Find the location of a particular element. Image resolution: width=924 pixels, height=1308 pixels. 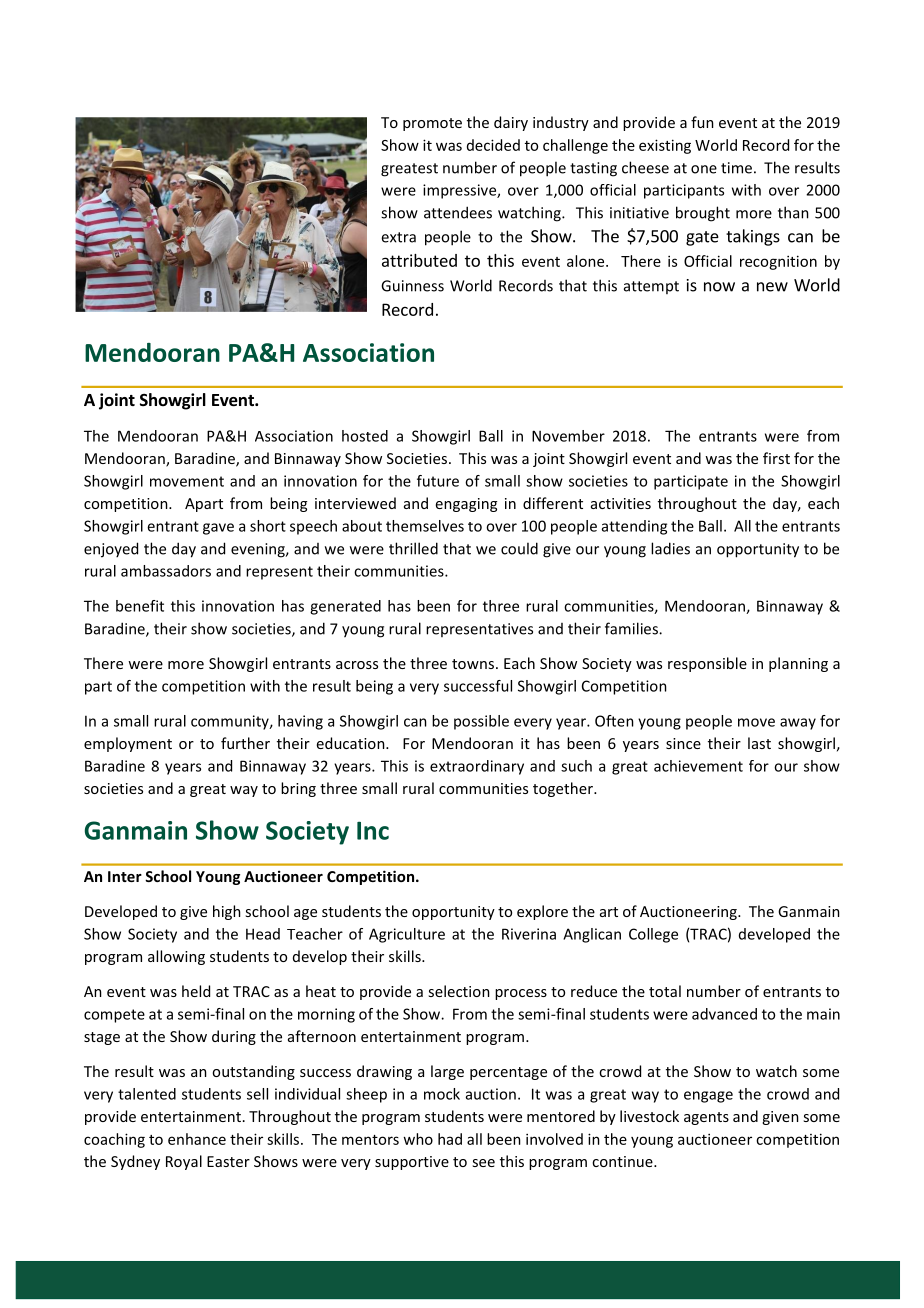

decided is located at coordinates (493, 145).
